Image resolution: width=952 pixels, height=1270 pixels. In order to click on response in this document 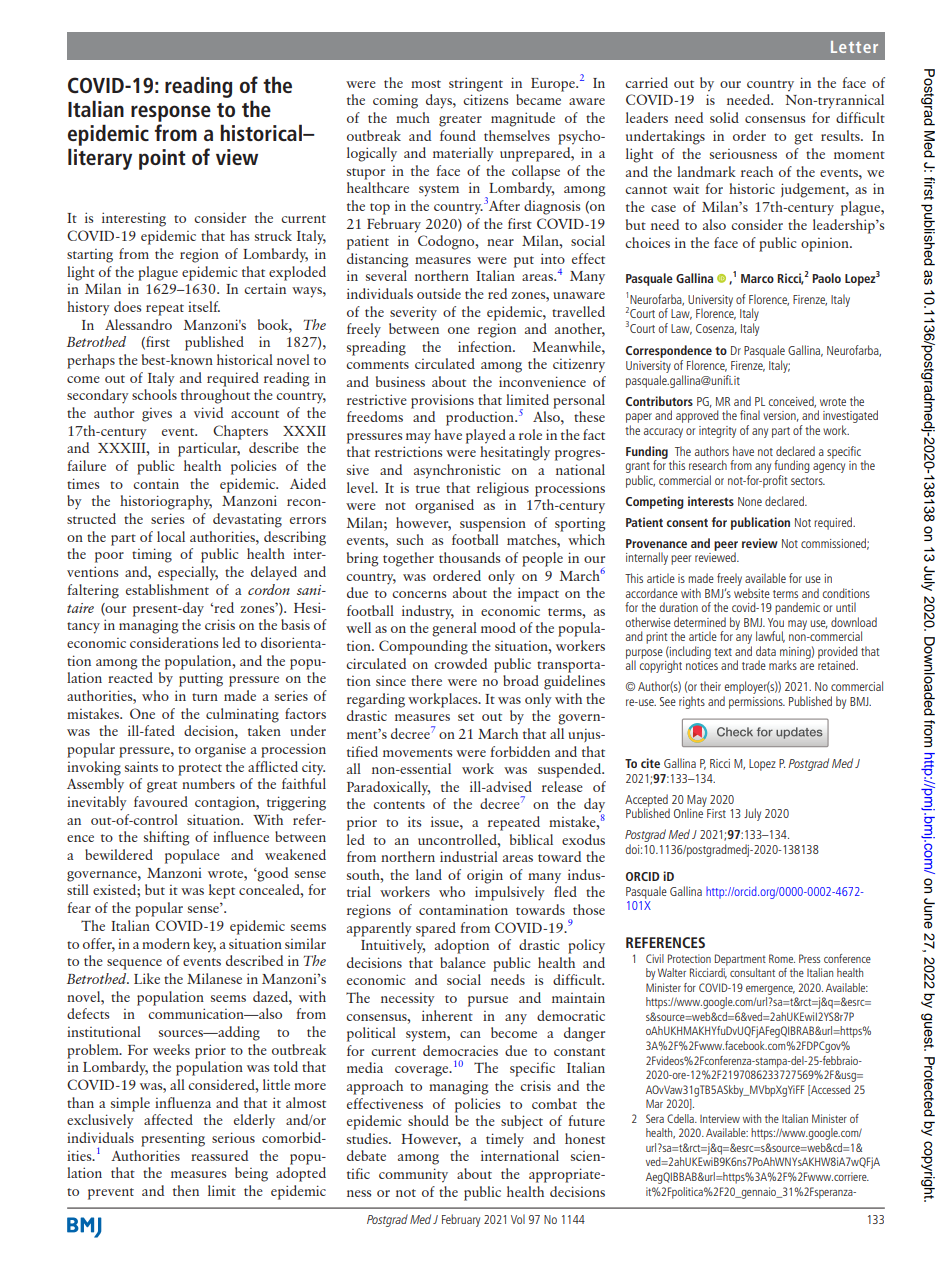, I will do `click(171, 113)`.
